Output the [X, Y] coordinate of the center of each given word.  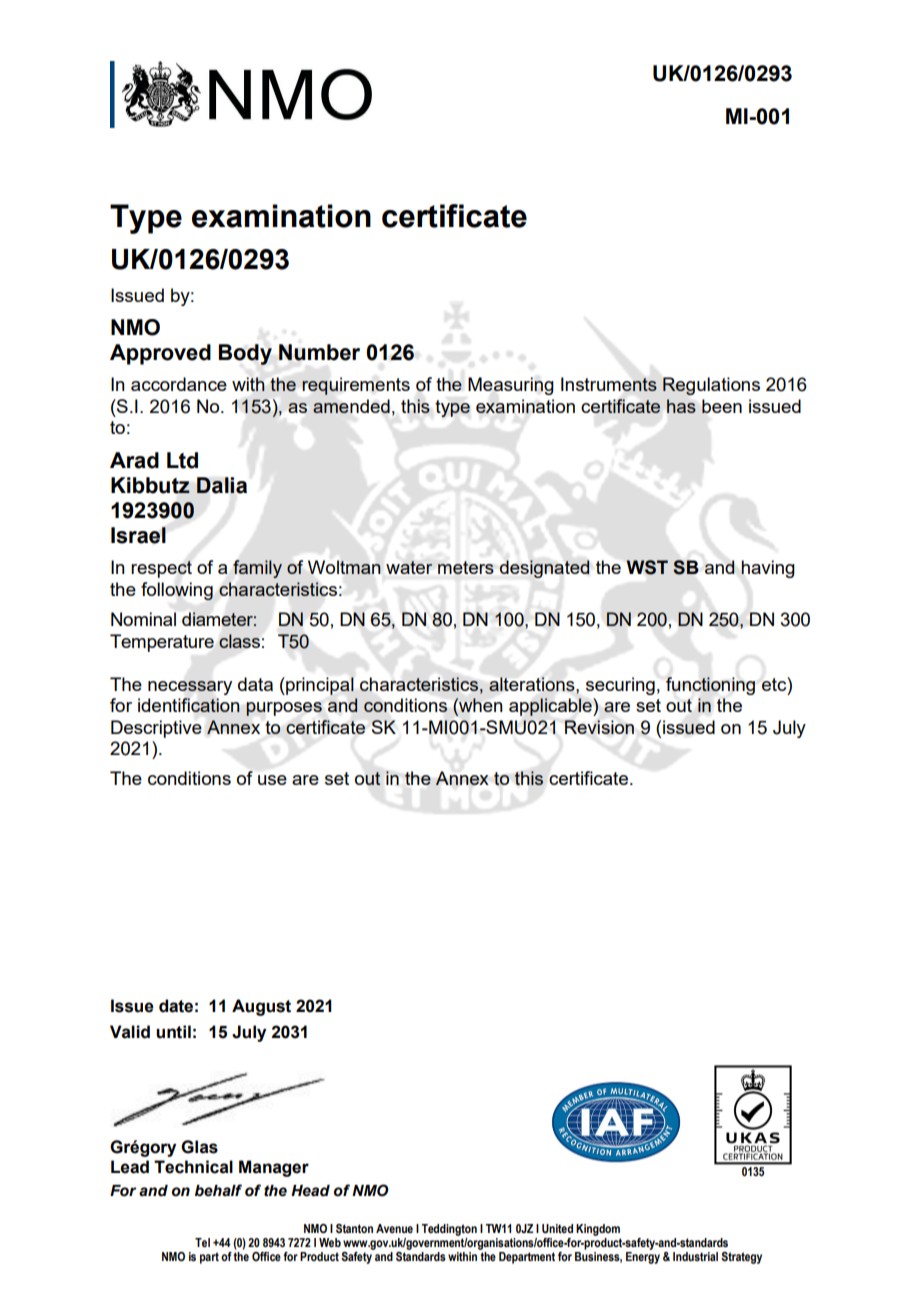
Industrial [695, 1256]
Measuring [511, 386]
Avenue [394, 1228]
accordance [179, 384]
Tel [202, 1242]
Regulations [711, 386]
